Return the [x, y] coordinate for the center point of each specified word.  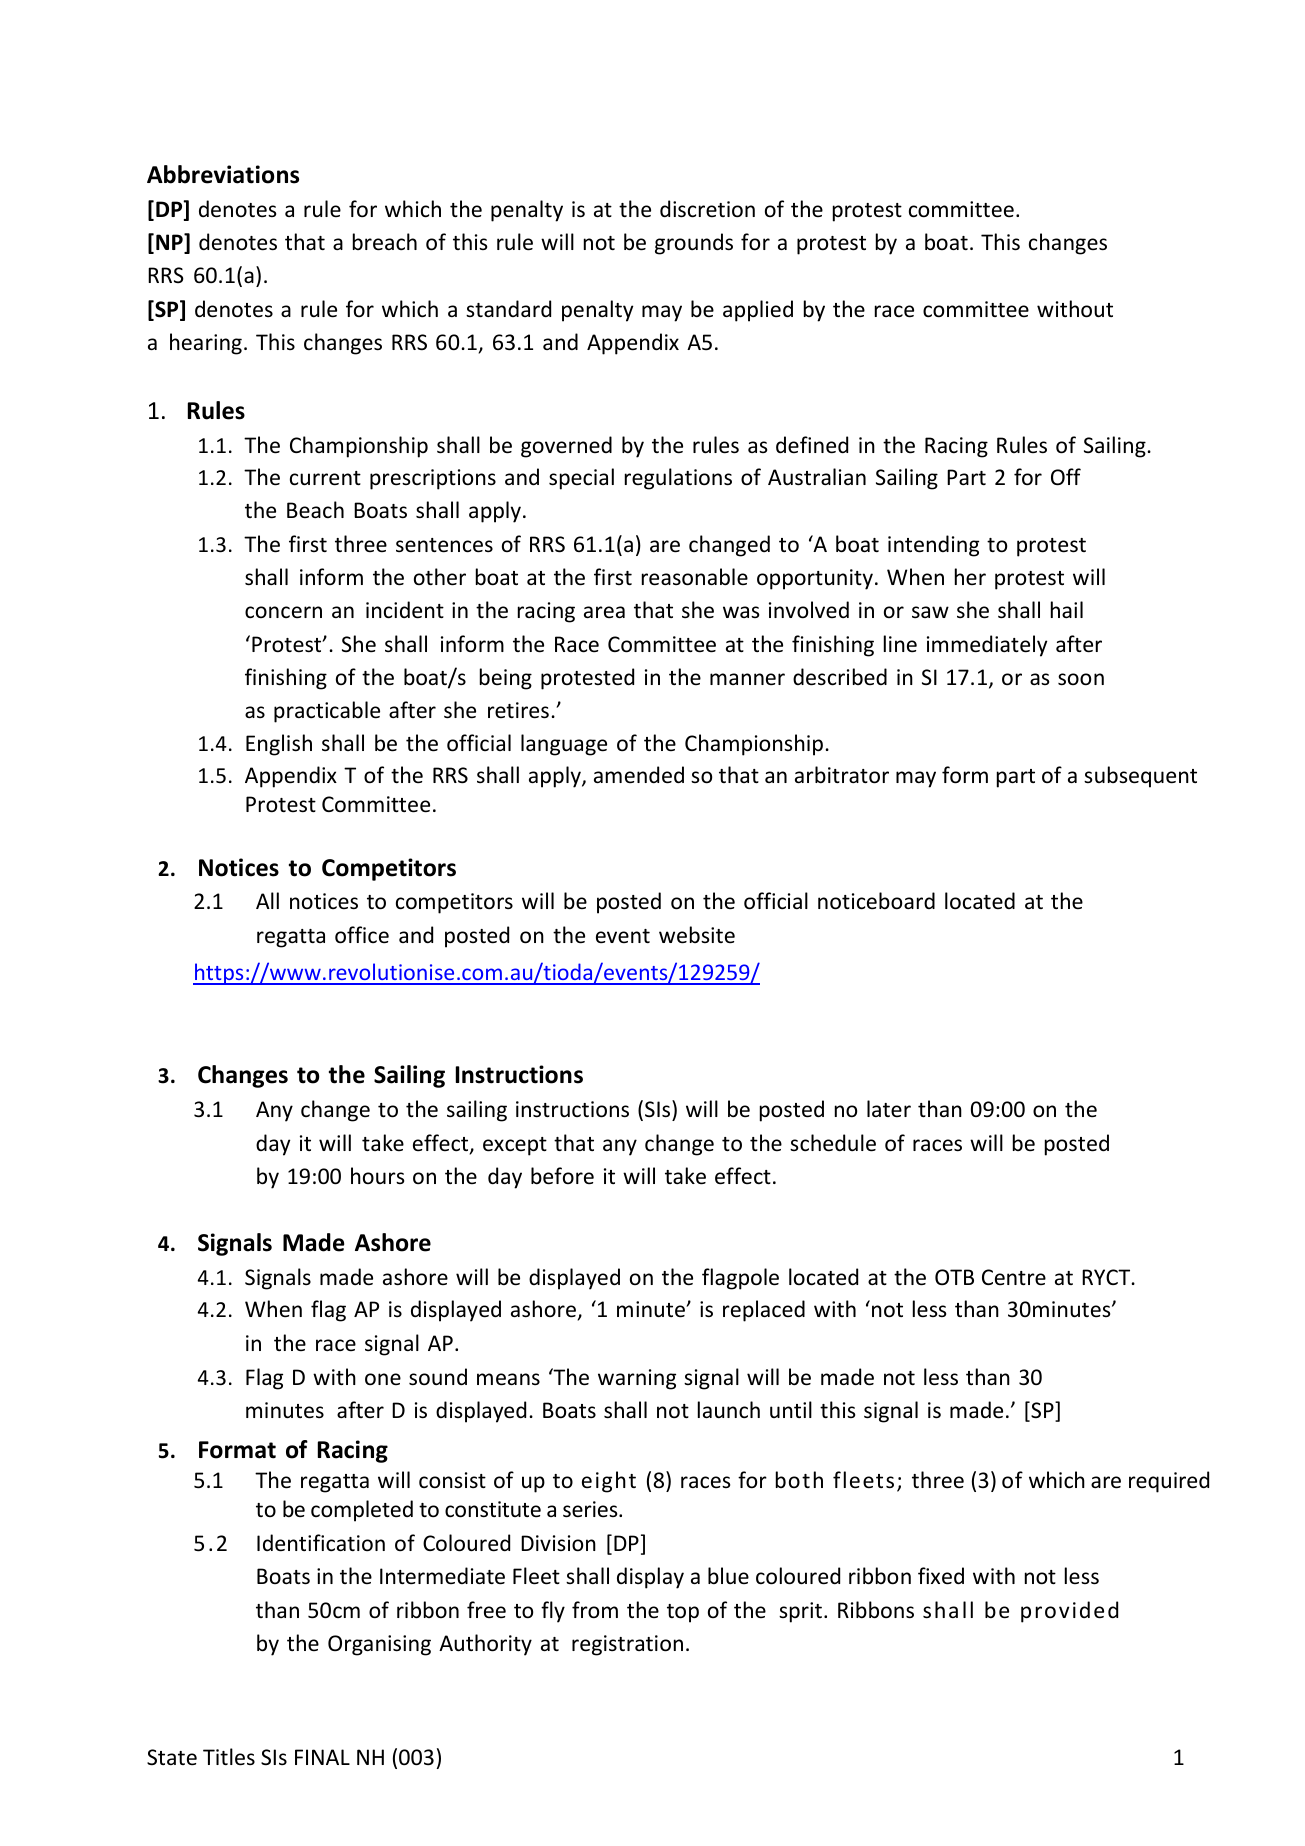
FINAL [322, 1757]
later [889, 1108]
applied [758, 311]
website [697, 935]
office [362, 935]
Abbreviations [223, 174]
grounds [694, 244]
